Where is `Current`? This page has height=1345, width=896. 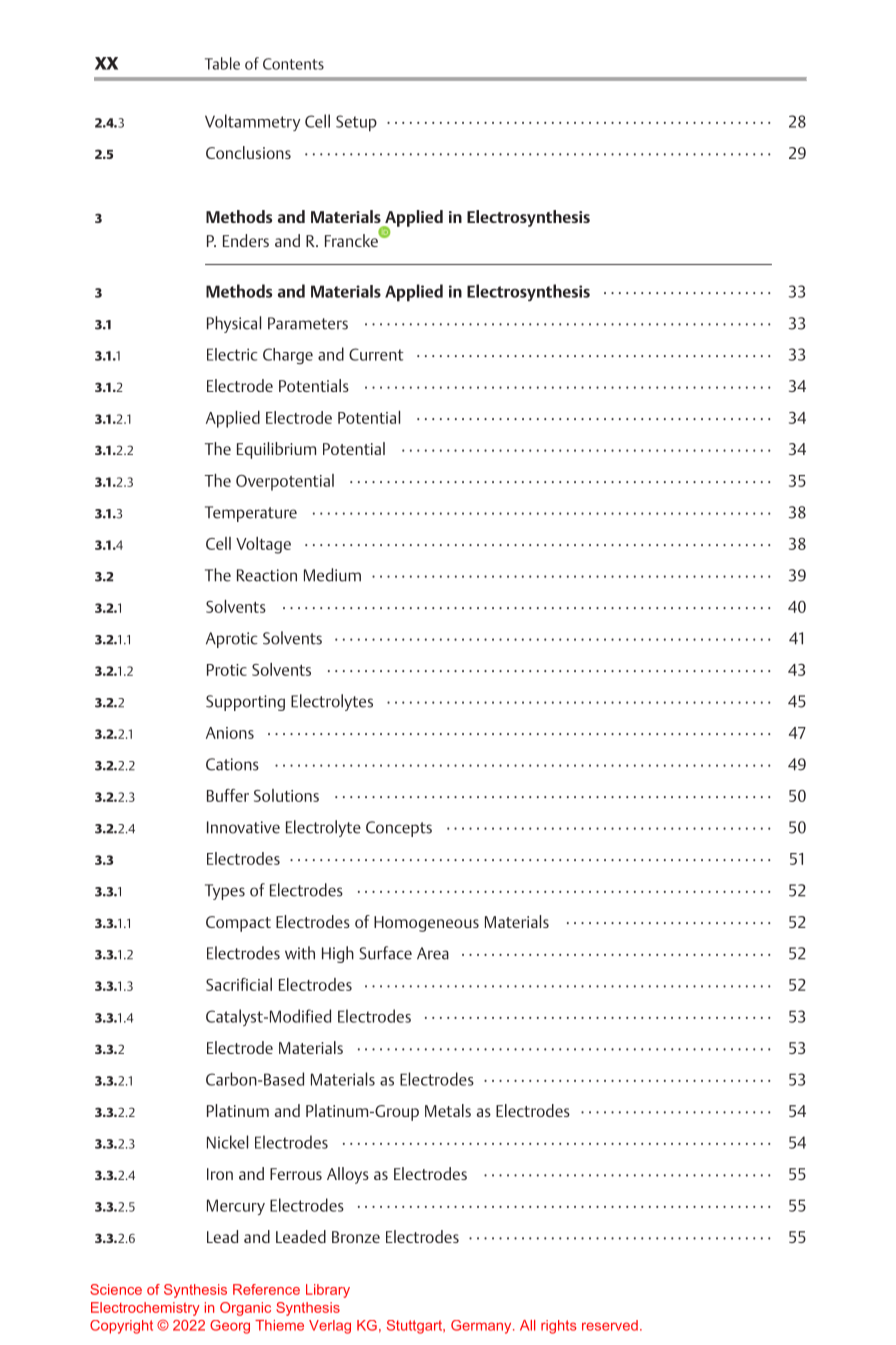 Current is located at coordinates (376, 354).
